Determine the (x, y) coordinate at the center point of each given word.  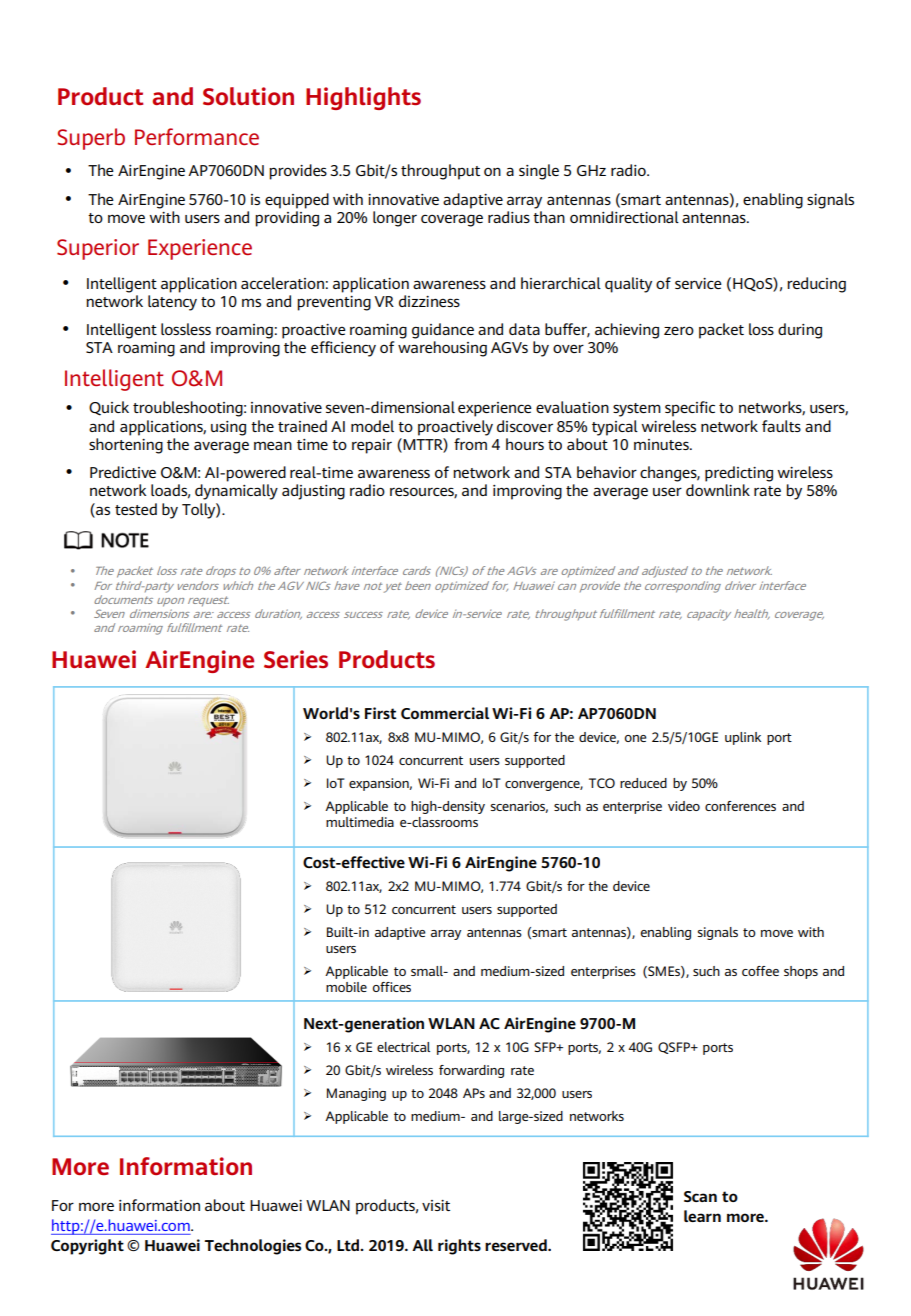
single (539, 172)
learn (702, 1216)
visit (436, 1205)
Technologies (252, 1247)
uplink (743, 738)
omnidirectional (624, 217)
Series (296, 659)
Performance (197, 136)
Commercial (445, 713)
